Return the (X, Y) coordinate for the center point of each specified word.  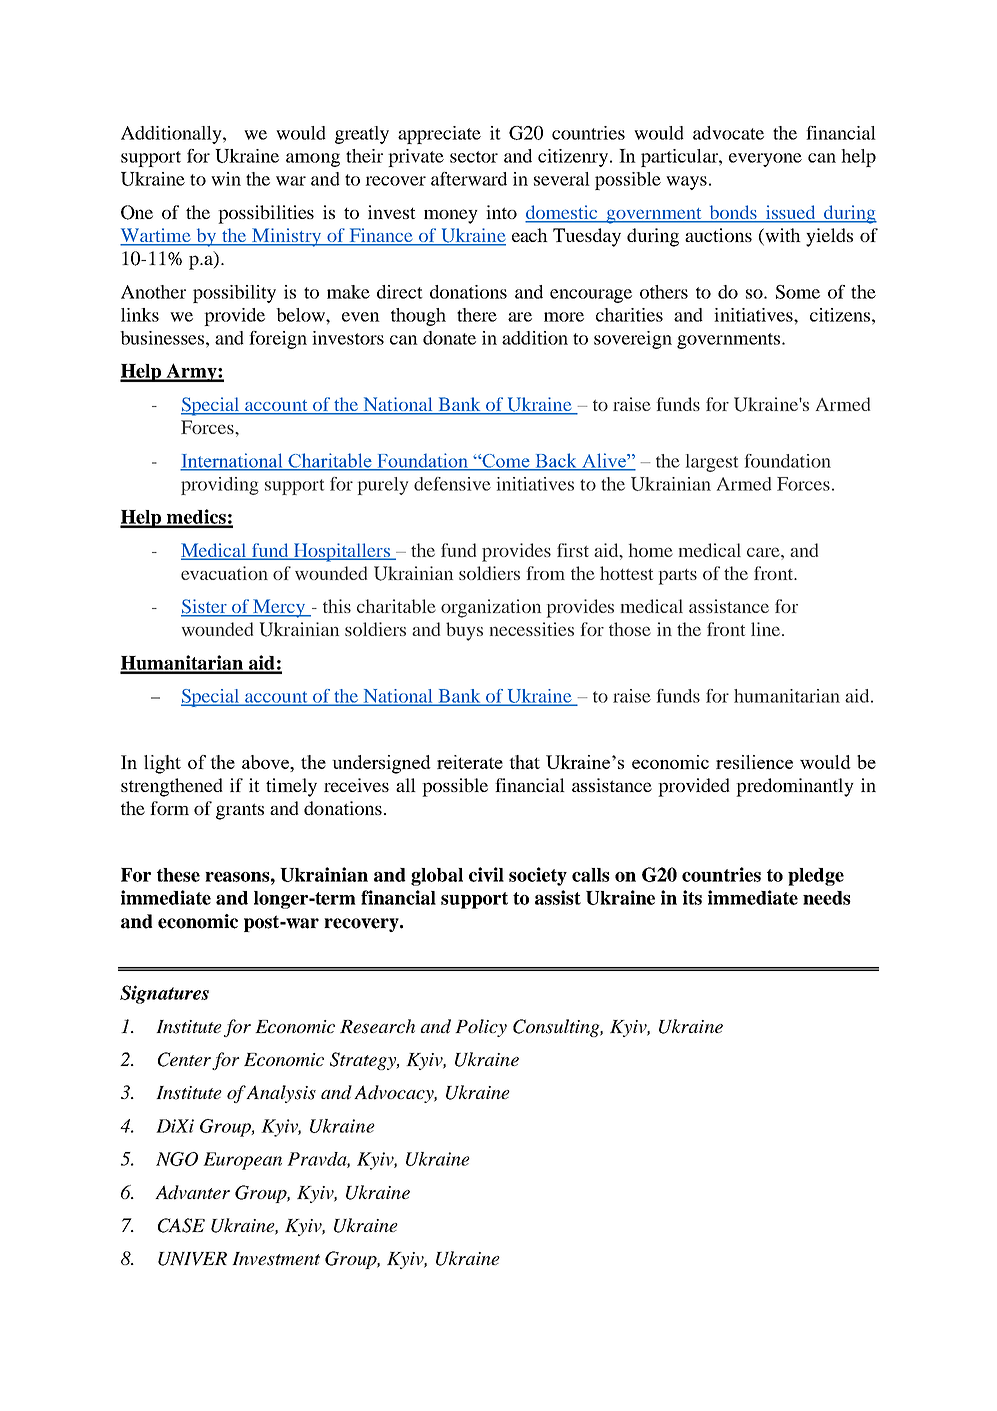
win (226, 179)
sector (474, 157)
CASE (181, 1225)
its (692, 897)
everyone (765, 160)
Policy (481, 1028)
